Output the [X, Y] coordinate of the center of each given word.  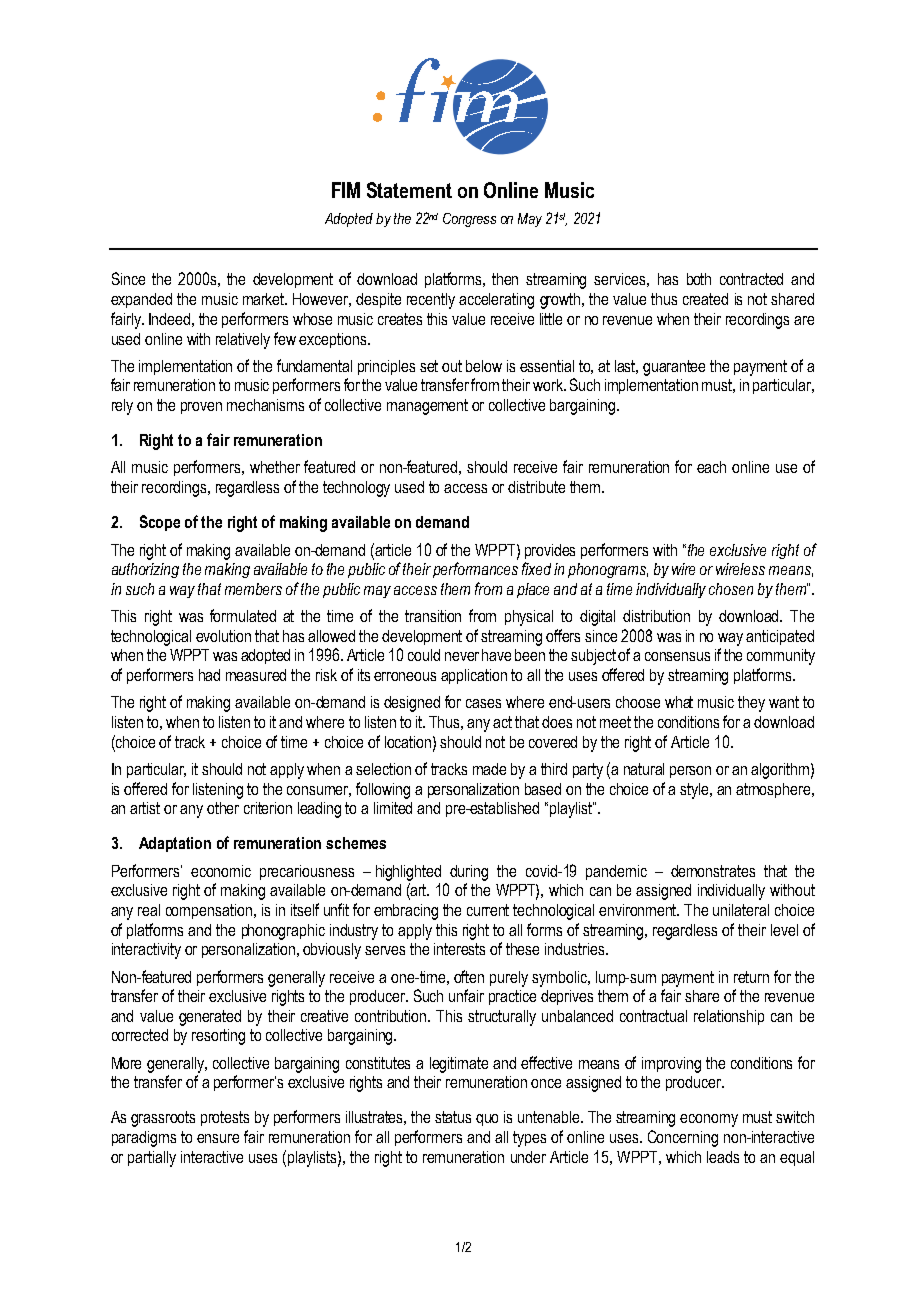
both [699, 279]
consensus [677, 656]
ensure [218, 1138]
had [209, 675]
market [265, 299]
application [474, 676]
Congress [469, 220]
